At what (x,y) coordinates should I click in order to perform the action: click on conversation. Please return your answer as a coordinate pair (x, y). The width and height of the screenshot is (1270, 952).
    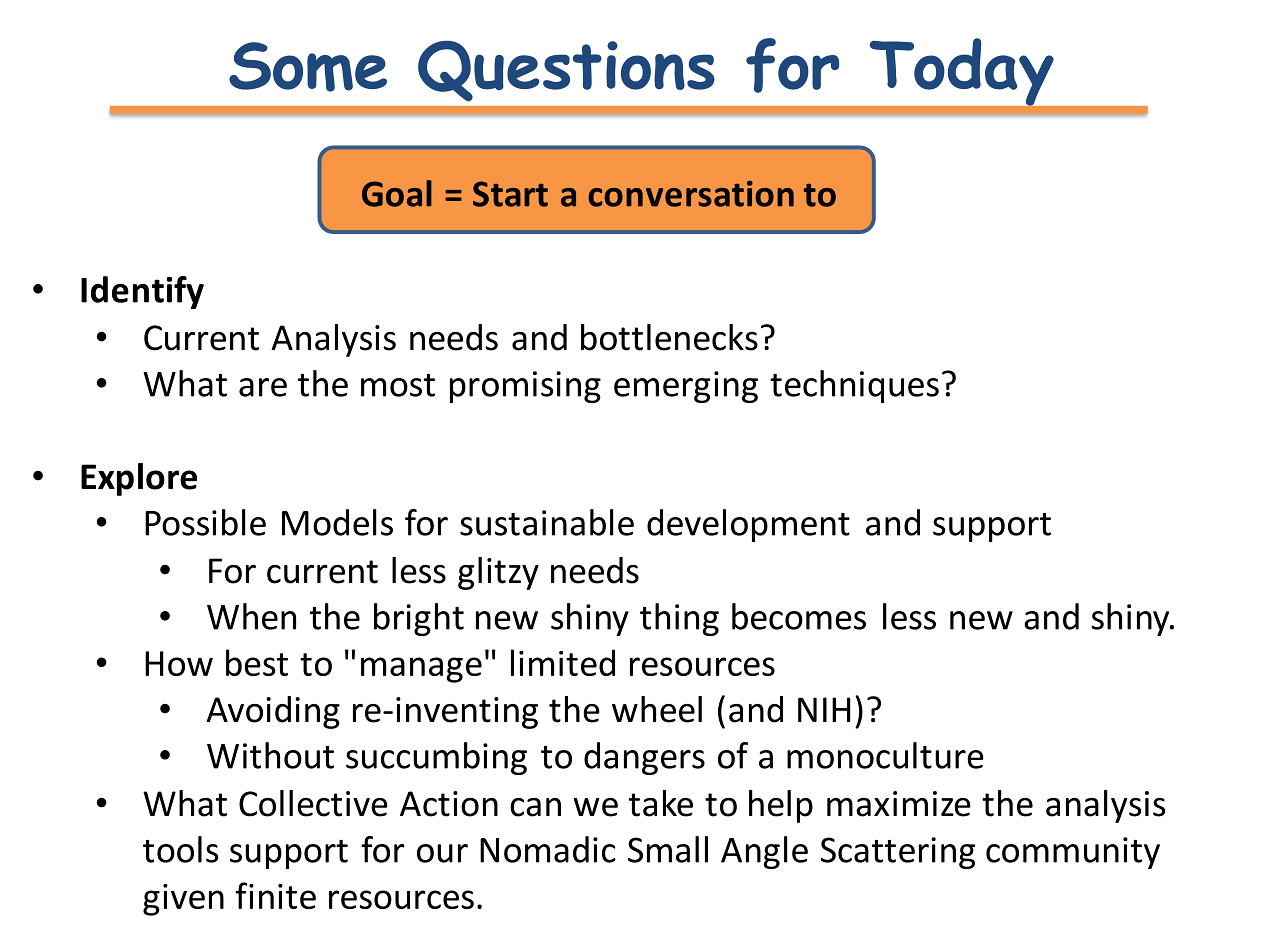
    Looking at the image, I should click on (691, 194).
